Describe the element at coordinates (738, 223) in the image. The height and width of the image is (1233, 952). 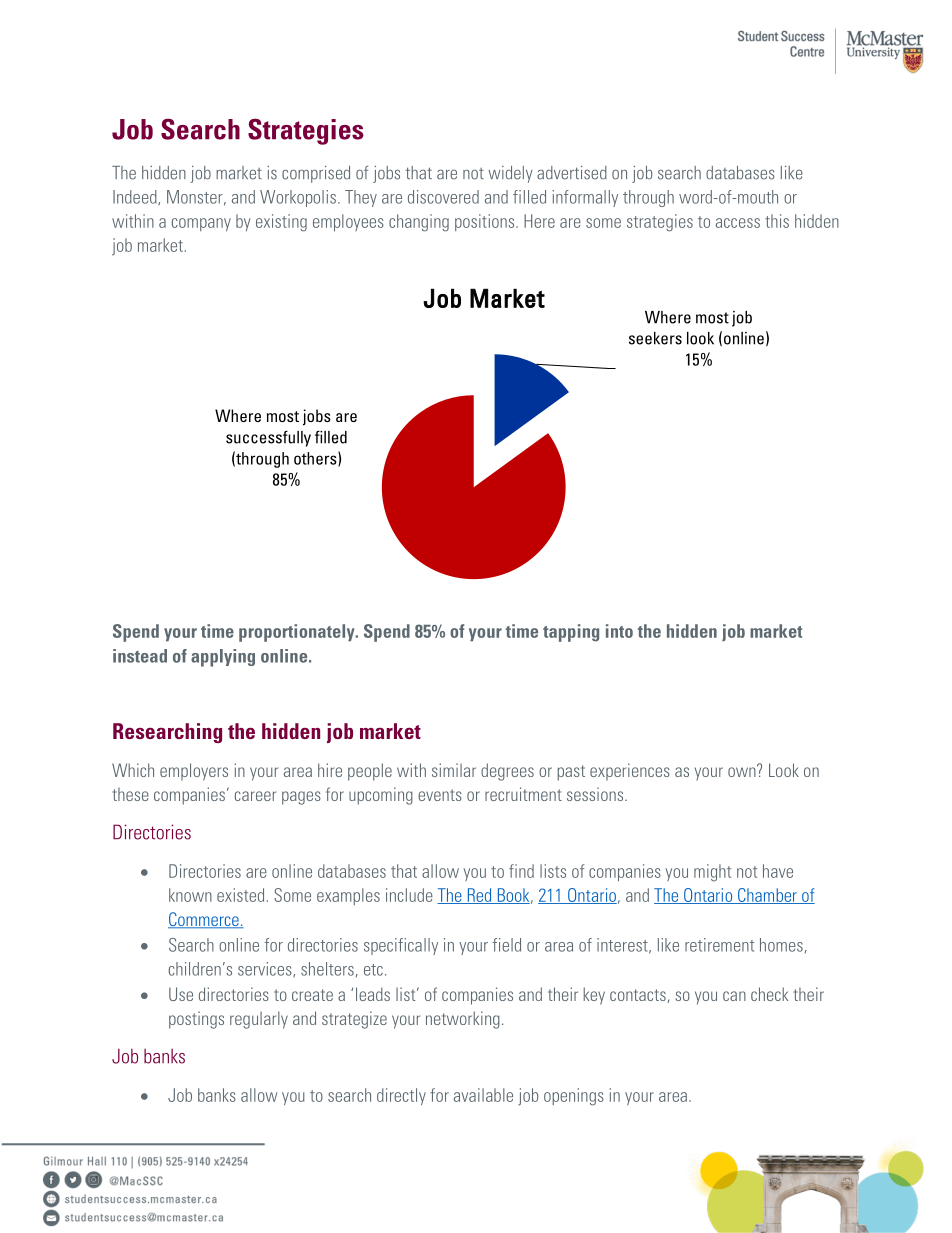
I see `access` at that location.
